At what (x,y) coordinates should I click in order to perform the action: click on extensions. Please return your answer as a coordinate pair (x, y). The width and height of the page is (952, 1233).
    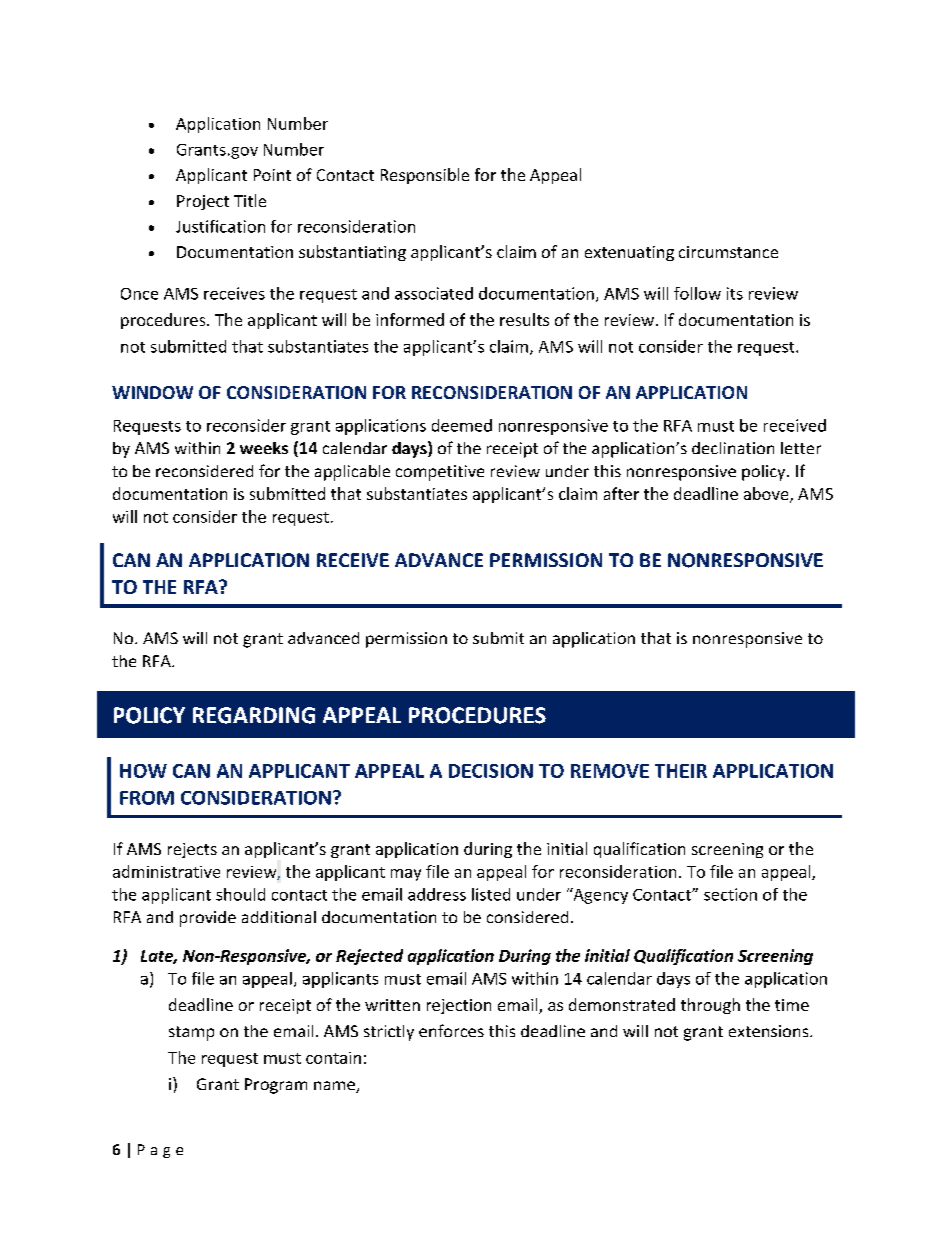
    Looking at the image, I should click on (770, 1031).
